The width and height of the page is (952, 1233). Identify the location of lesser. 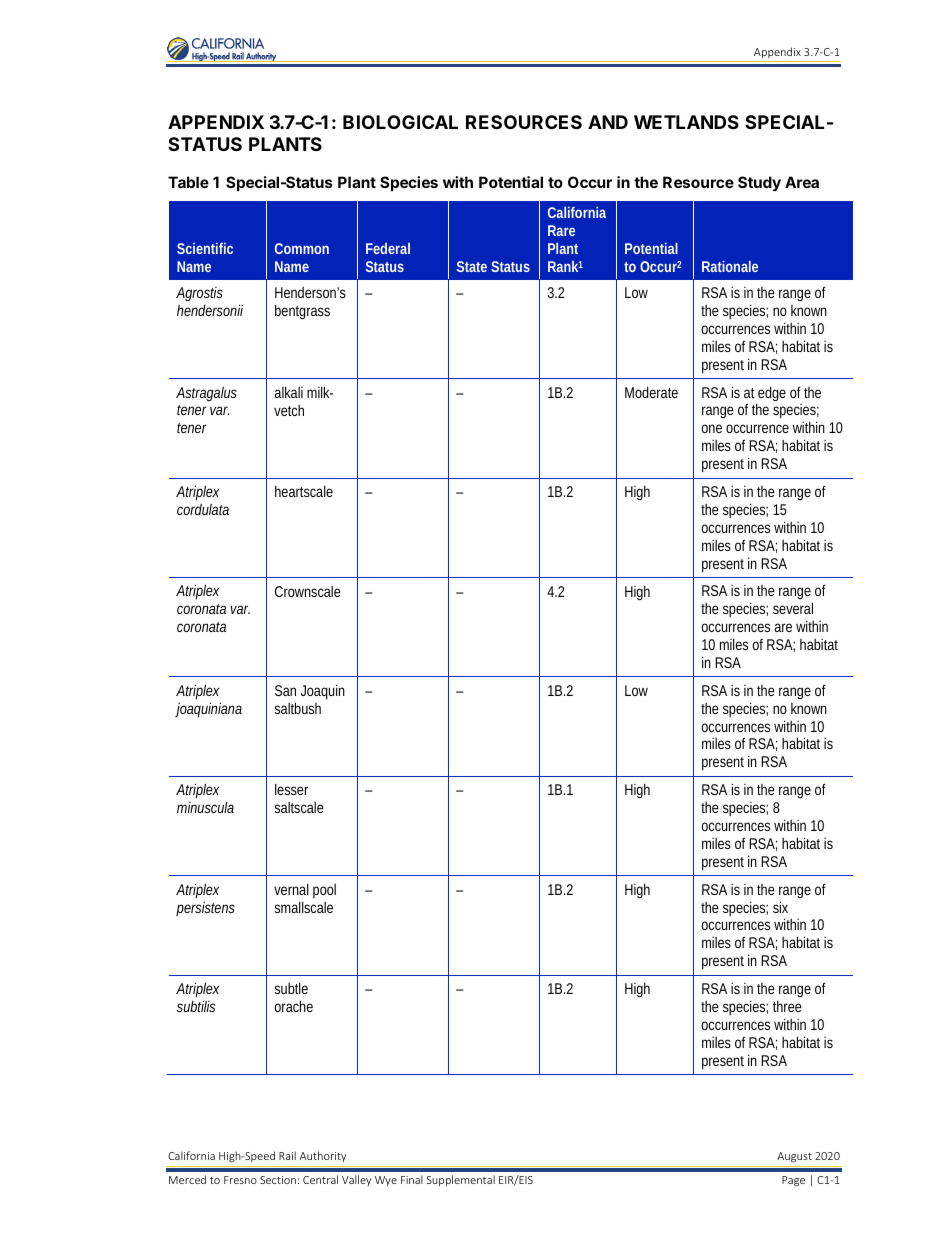
(291, 789).
